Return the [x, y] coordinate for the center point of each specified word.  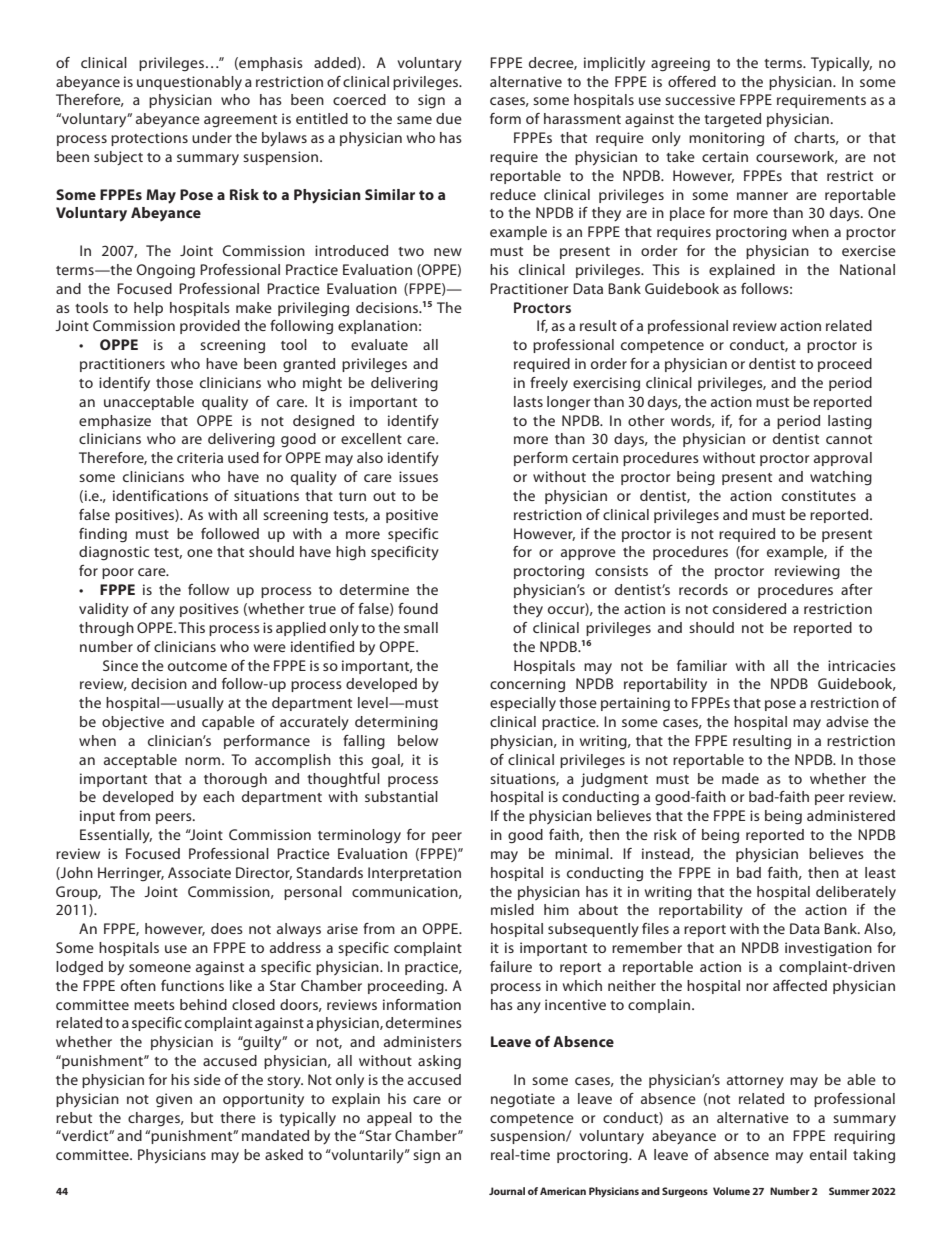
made [740, 778]
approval [843, 459]
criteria [200, 457]
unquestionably [189, 83]
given [174, 1100]
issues [418, 476]
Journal [507, 1191]
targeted [732, 120]
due [449, 118]
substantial [401, 796]
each [218, 796]
